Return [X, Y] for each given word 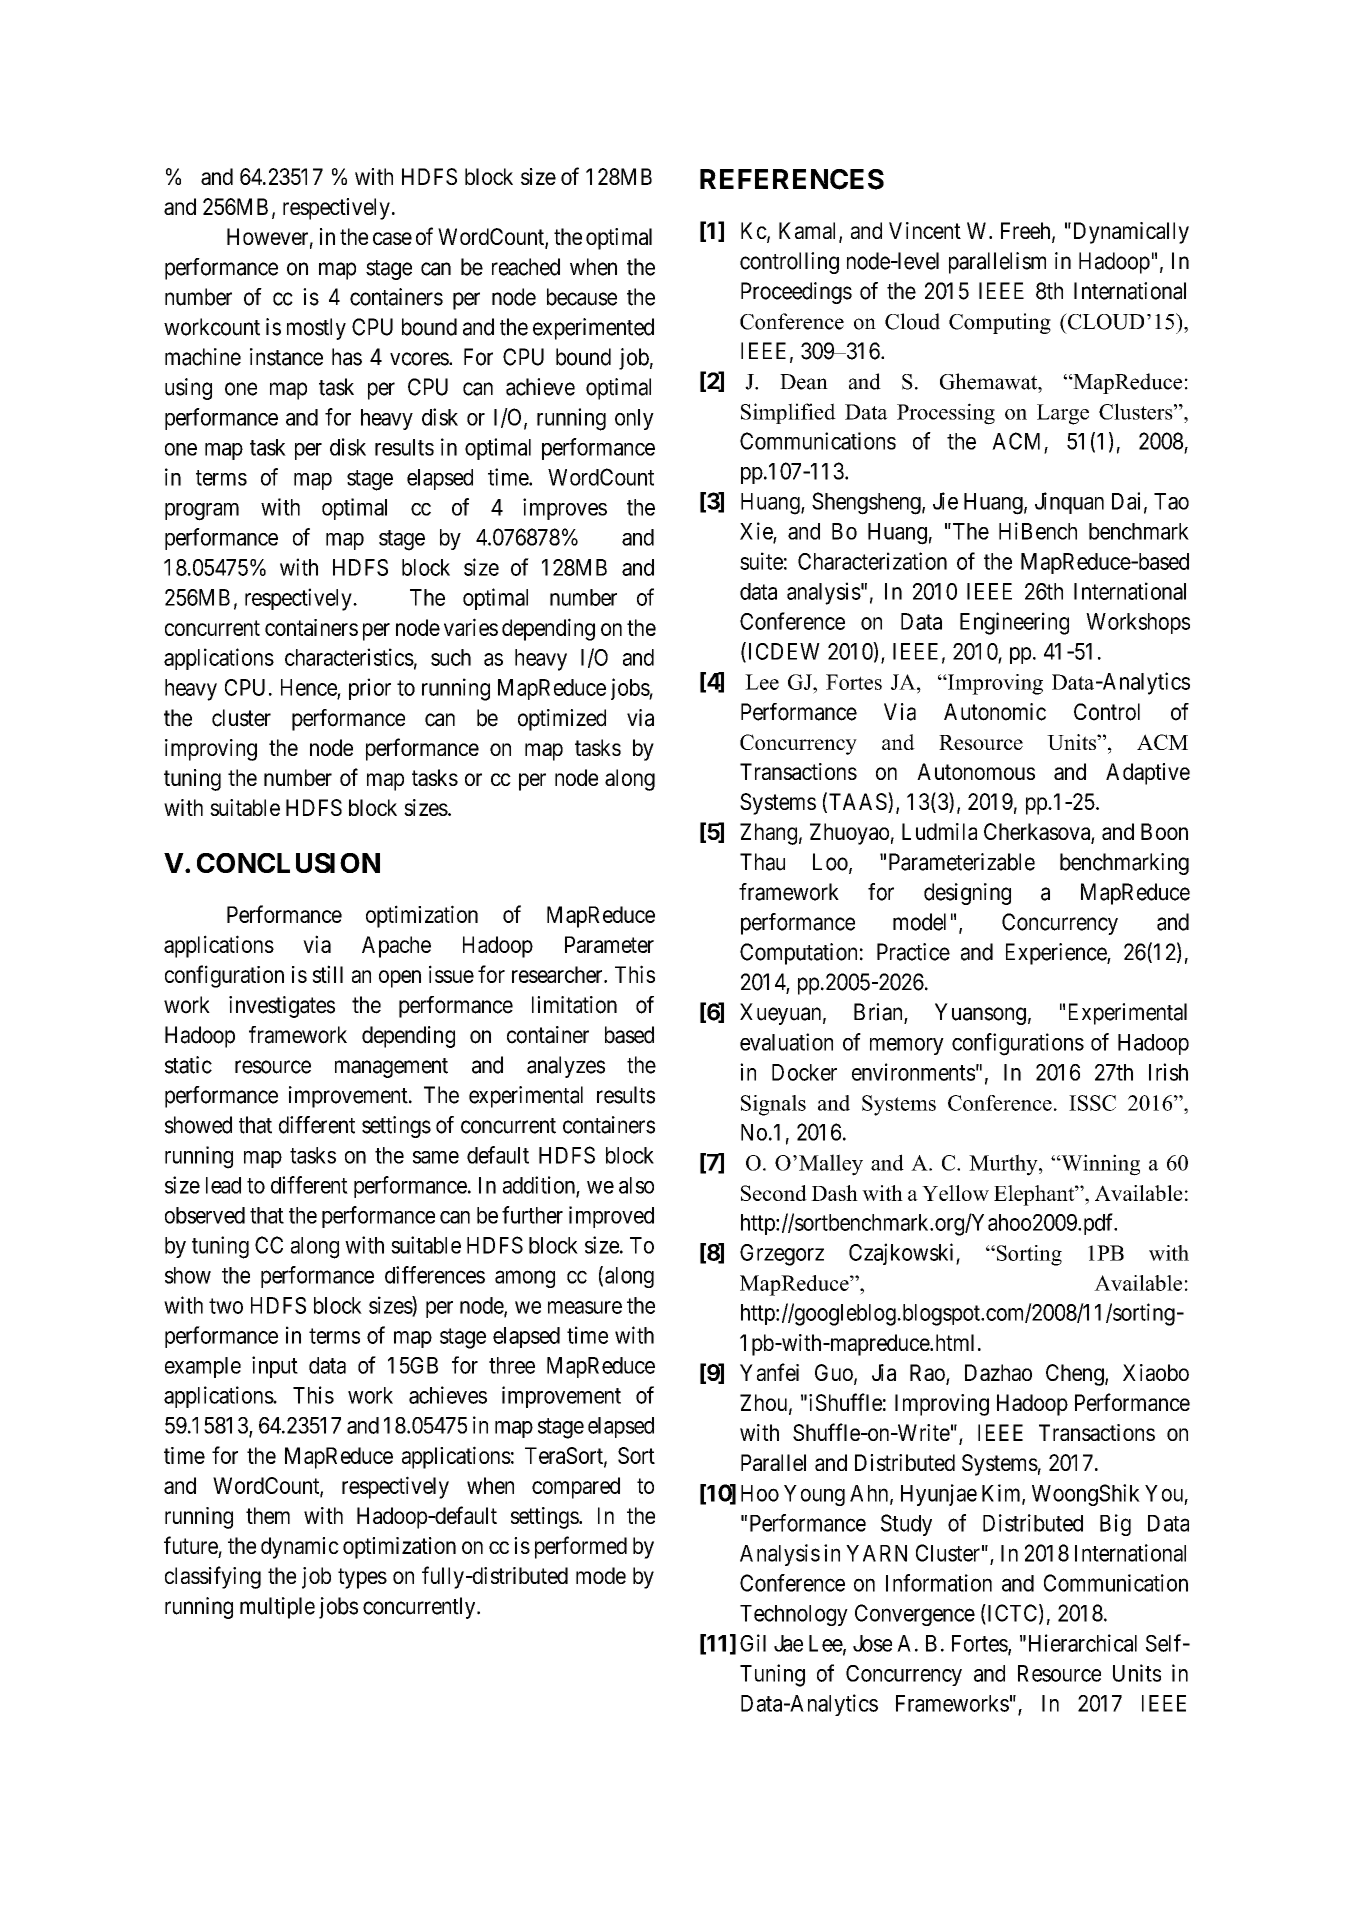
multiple [277, 1608]
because [582, 297]
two [226, 1306]
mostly [316, 329]
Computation [798, 954]
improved [611, 1217]
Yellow [955, 1193]
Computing [1000, 323]
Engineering [1014, 623]
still [327, 974]
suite [761, 561]
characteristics [349, 657]
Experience [1057, 954]
